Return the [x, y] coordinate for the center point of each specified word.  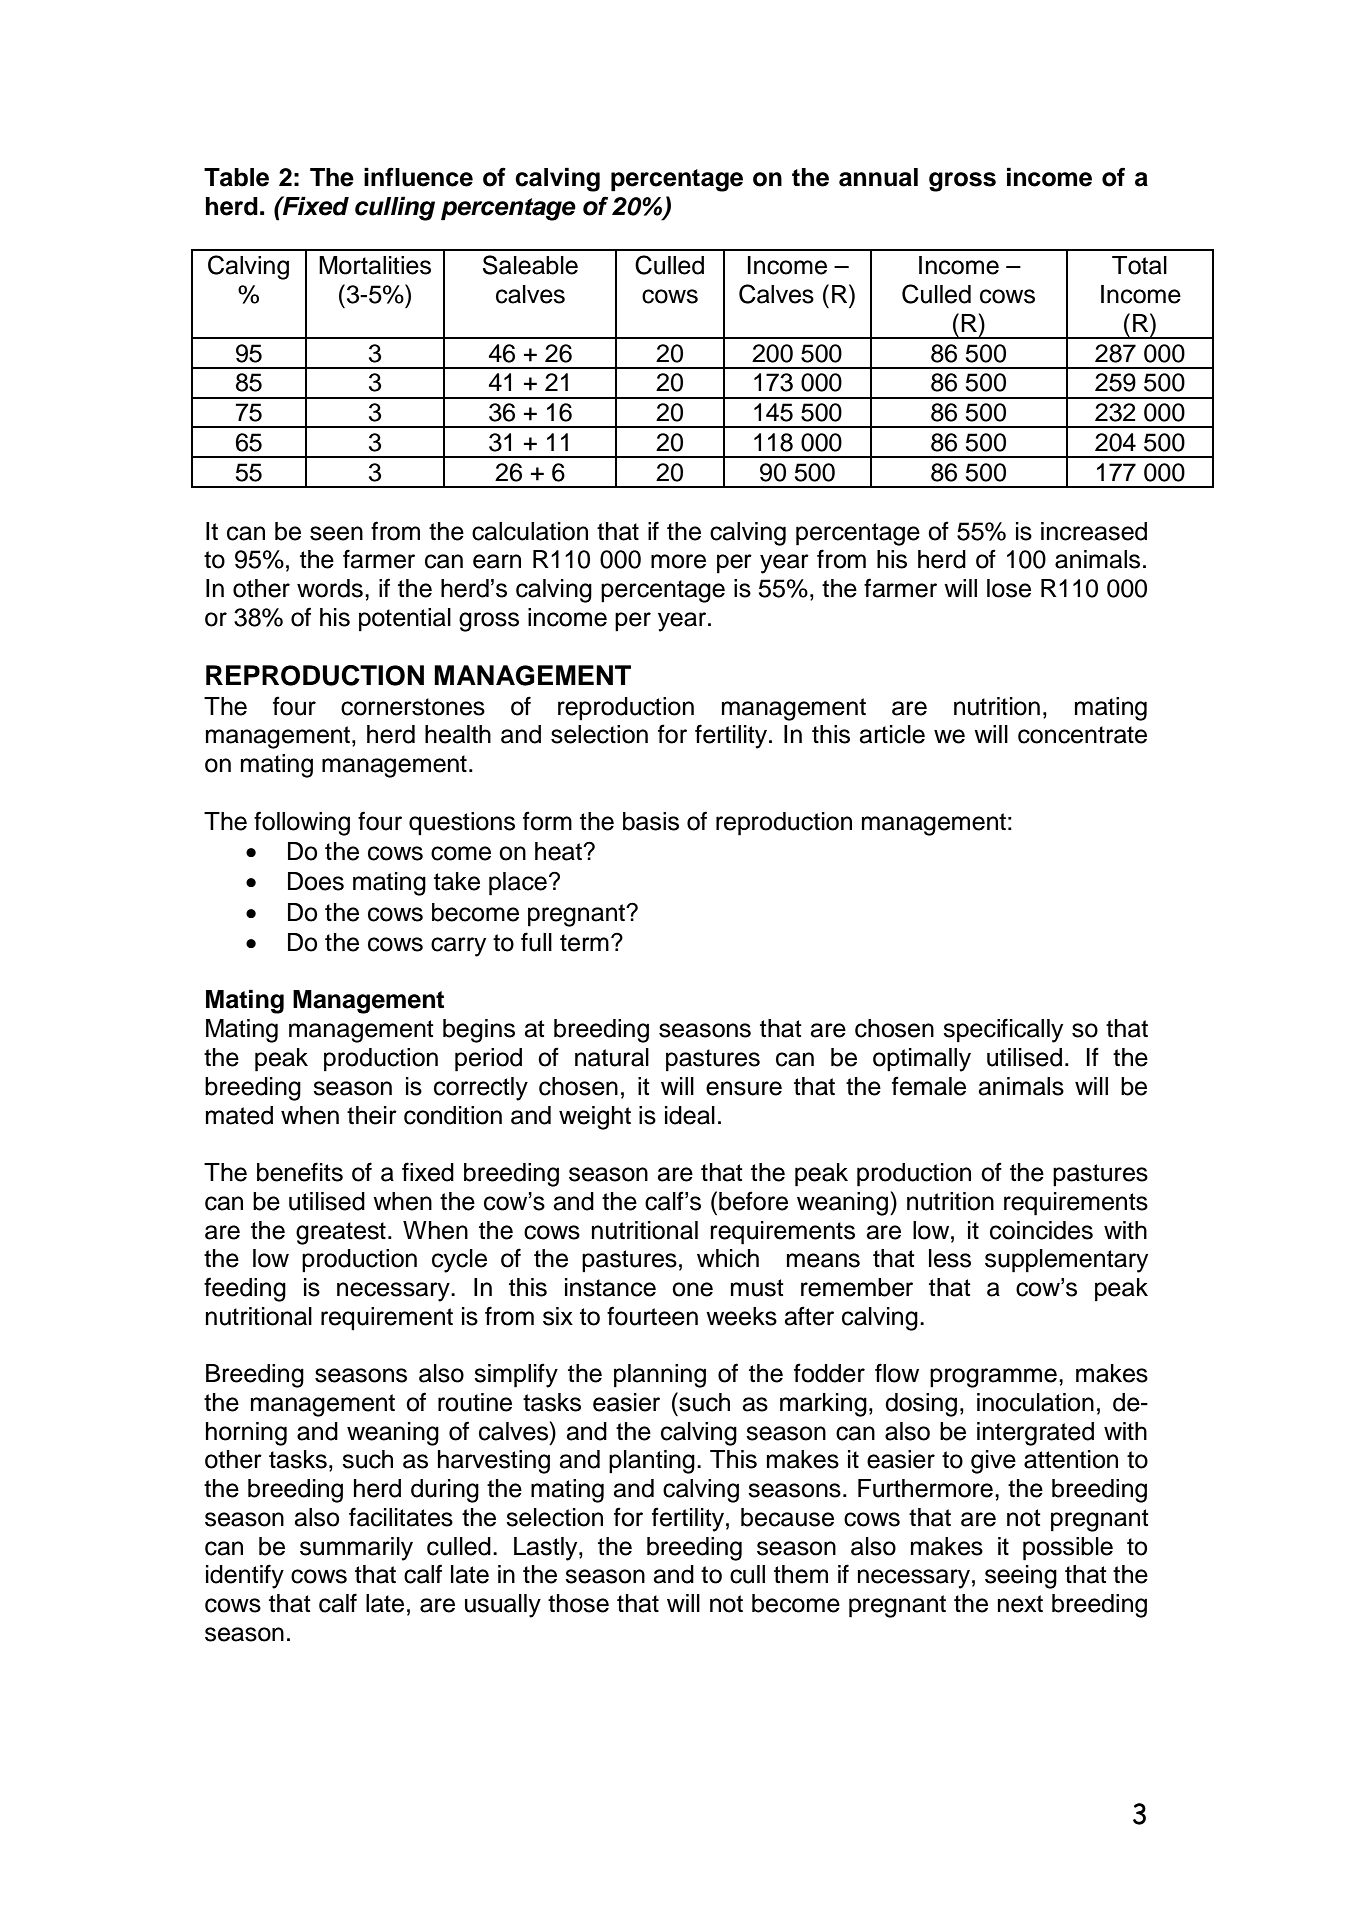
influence [418, 177]
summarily [356, 1549]
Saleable [530, 265]
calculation [530, 531]
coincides [1041, 1230]
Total [1139, 265]
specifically [1003, 1030]
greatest [341, 1233]
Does [316, 881]
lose [1009, 588]
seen [336, 533]
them [801, 1574]
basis [651, 821]
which [728, 1258]
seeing [1021, 1577]
